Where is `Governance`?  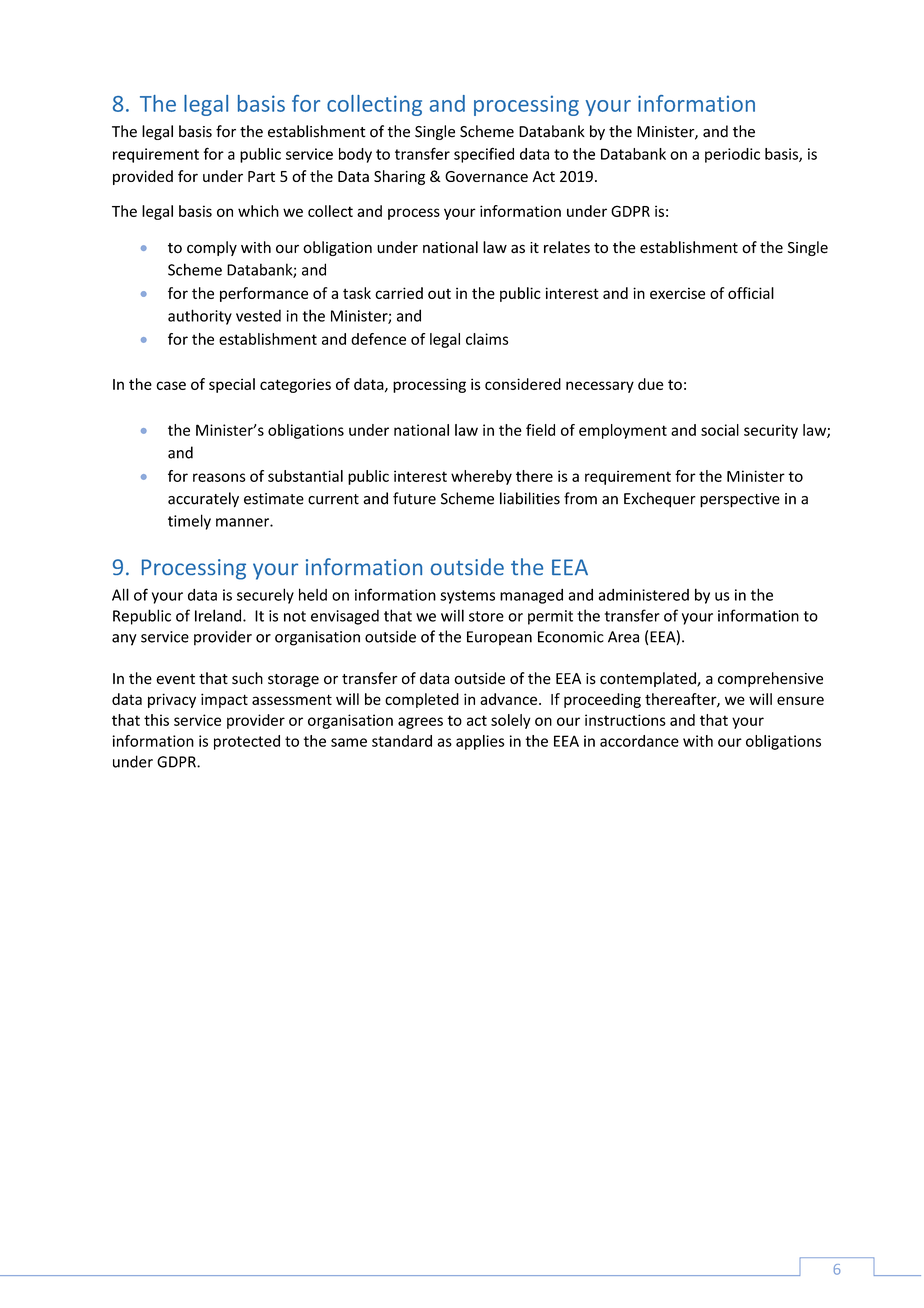
Governance is located at coordinates (486, 176).
